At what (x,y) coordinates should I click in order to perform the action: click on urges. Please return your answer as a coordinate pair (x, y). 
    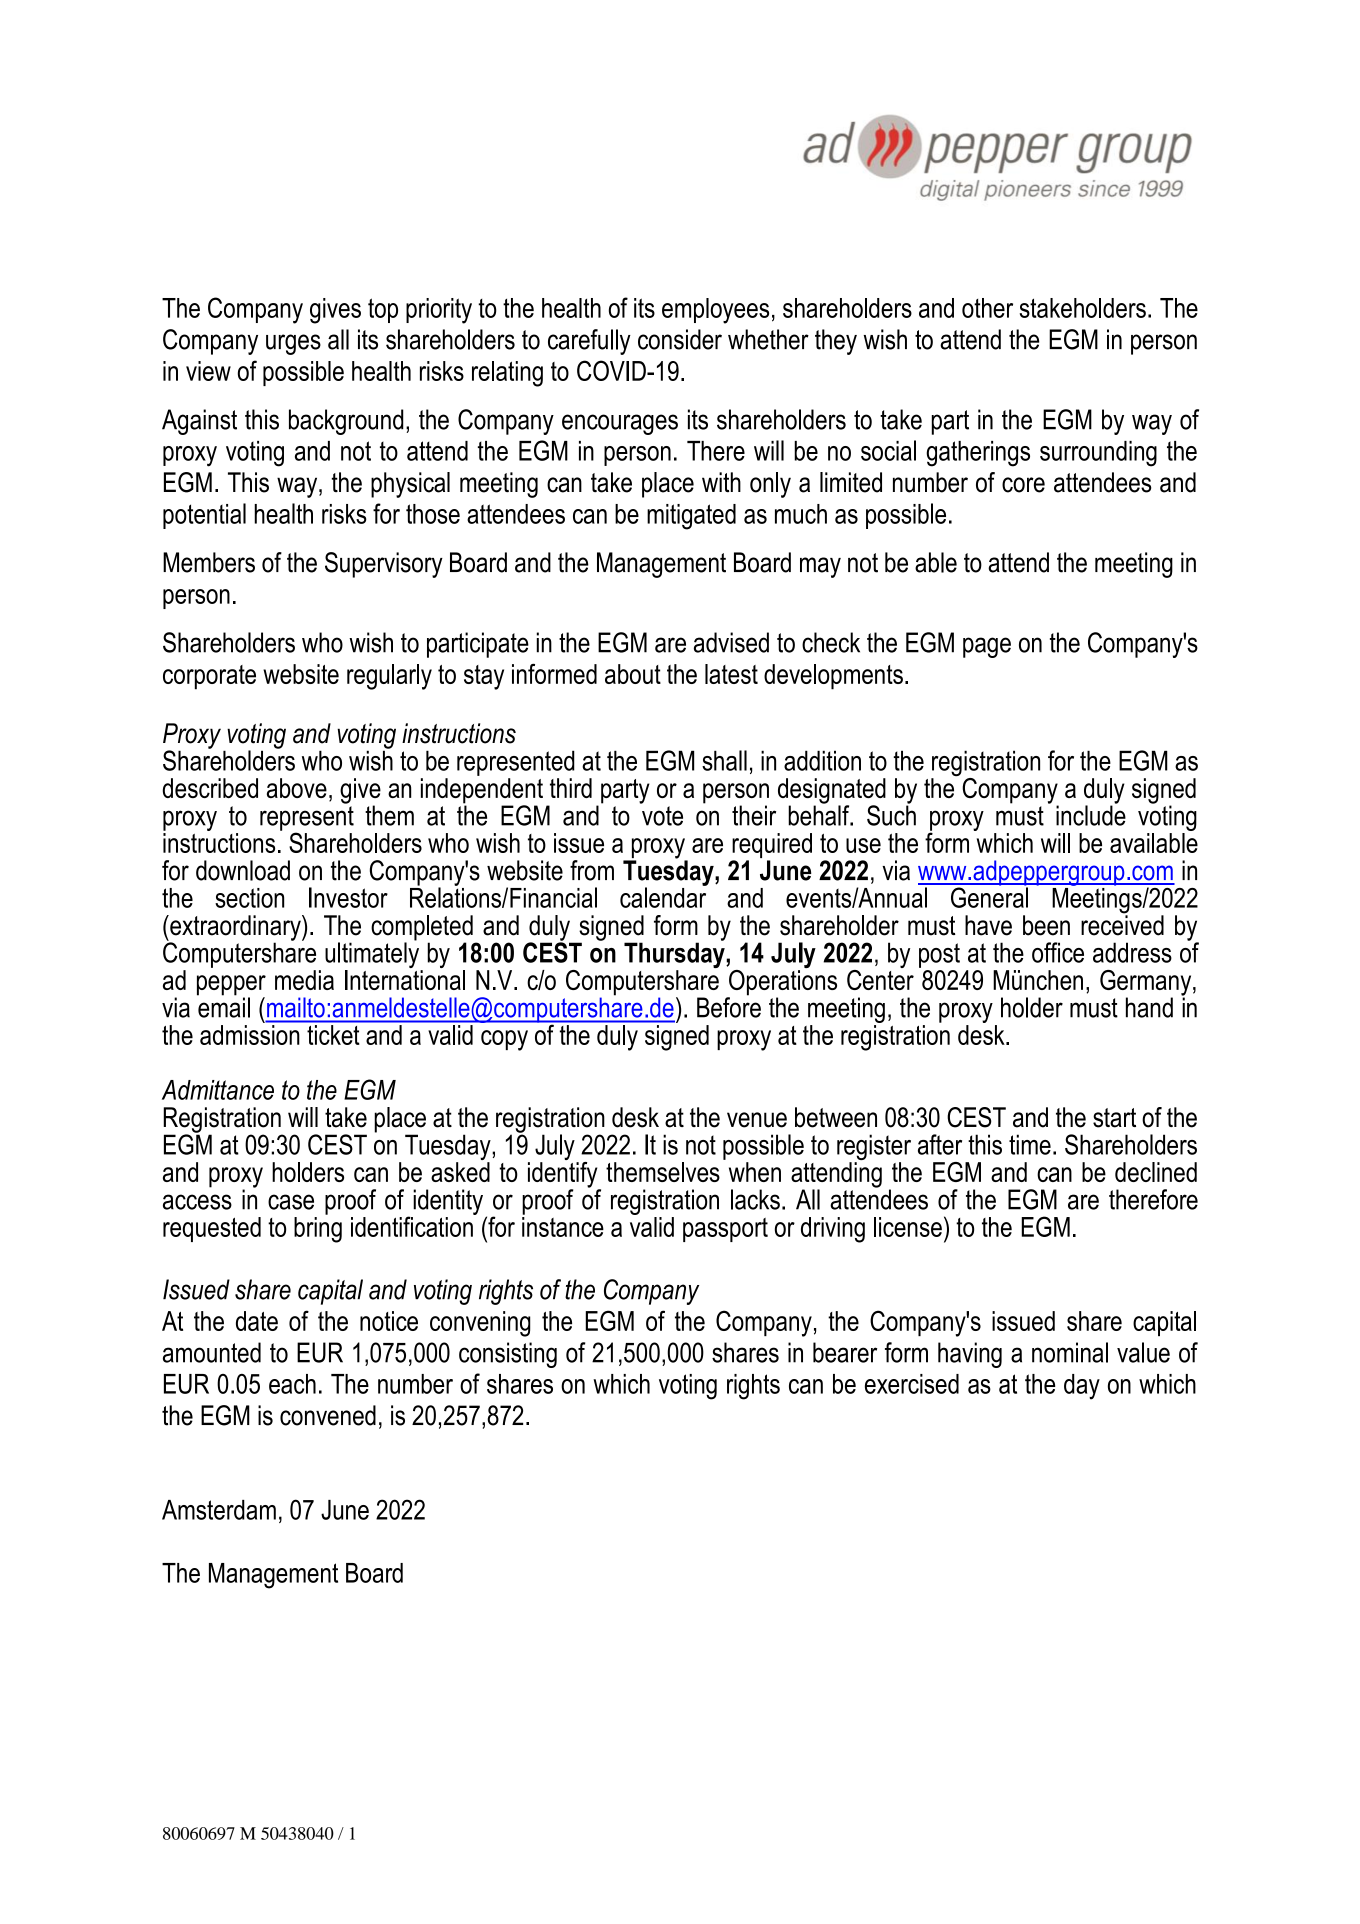
    Looking at the image, I should click on (293, 344).
